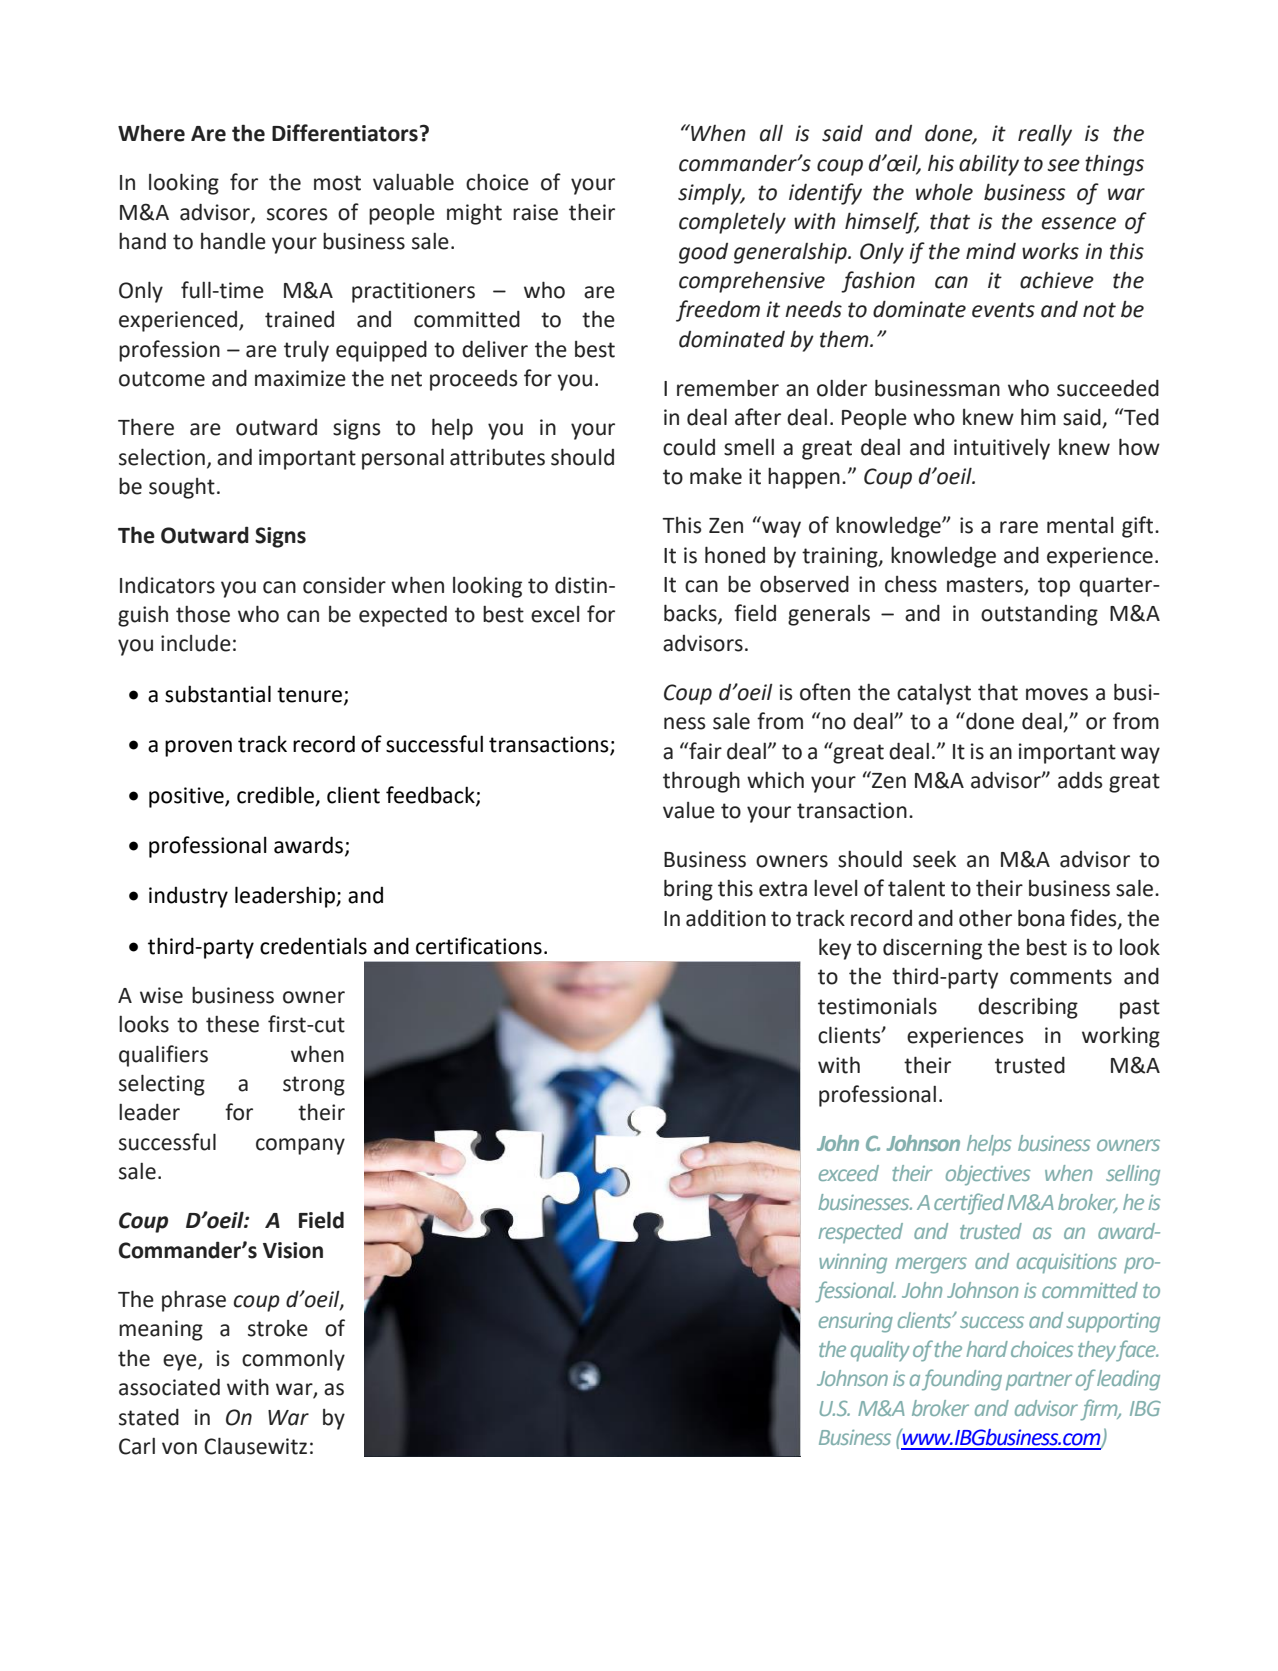 The width and height of the screenshot is (1278, 1671). Describe the element at coordinates (297, 214) in the screenshot. I see `scores` at that location.
